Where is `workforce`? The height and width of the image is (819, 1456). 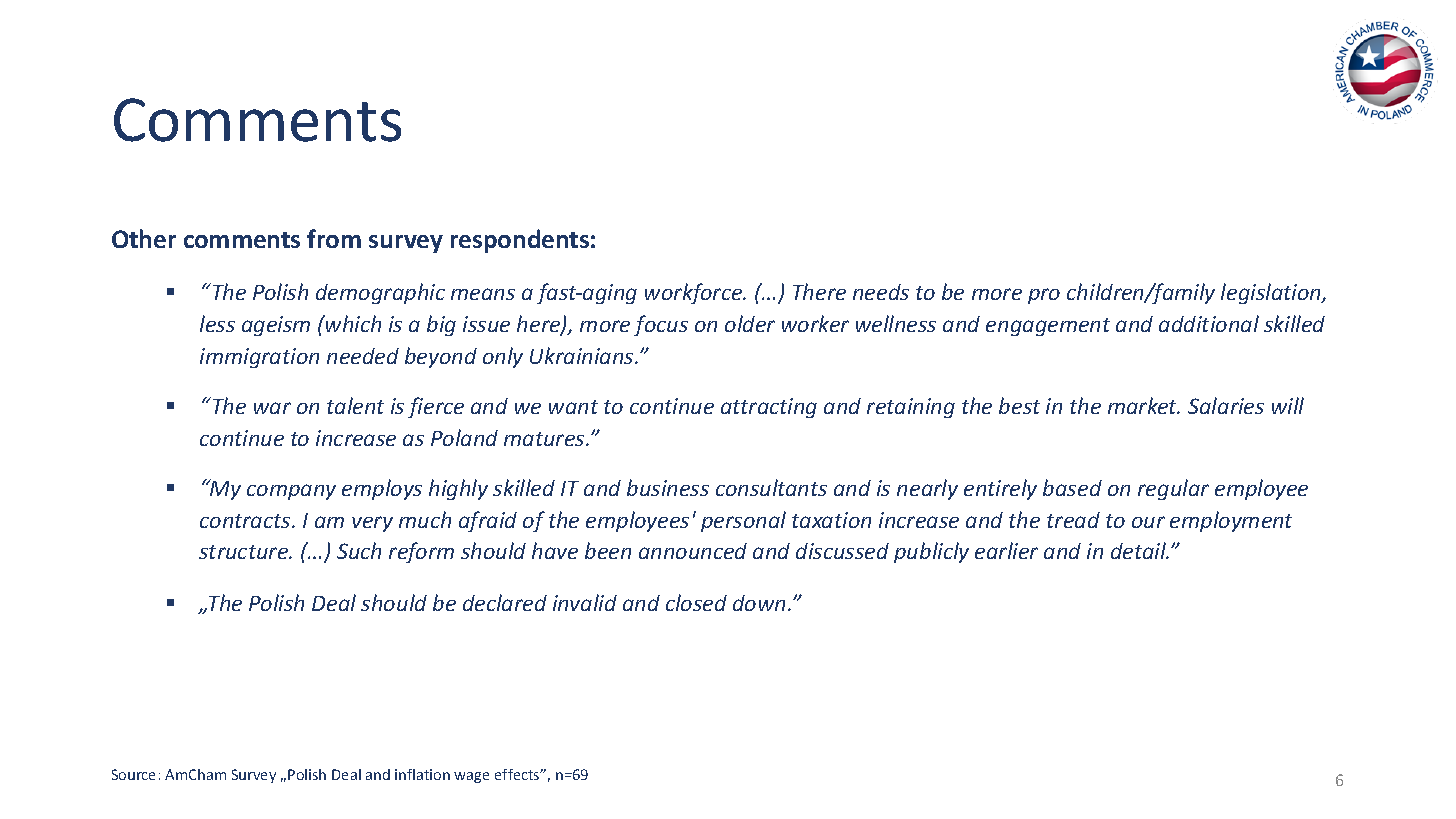
workforce is located at coordinates (695, 293).
